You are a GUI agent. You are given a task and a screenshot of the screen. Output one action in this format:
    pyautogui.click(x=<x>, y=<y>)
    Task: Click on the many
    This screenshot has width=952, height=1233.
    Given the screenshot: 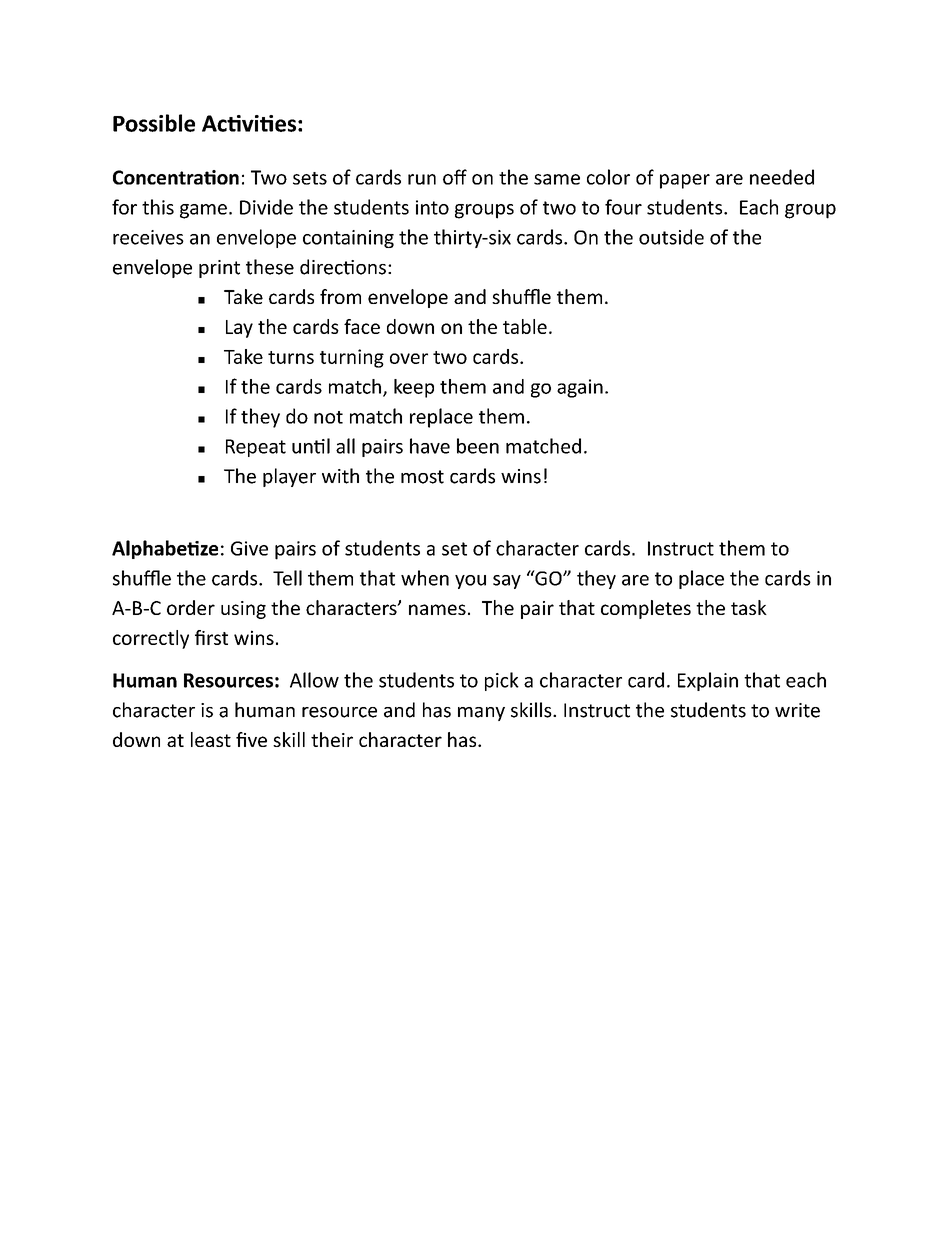 What is the action you would take?
    pyautogui.click(x=481, y=714)
